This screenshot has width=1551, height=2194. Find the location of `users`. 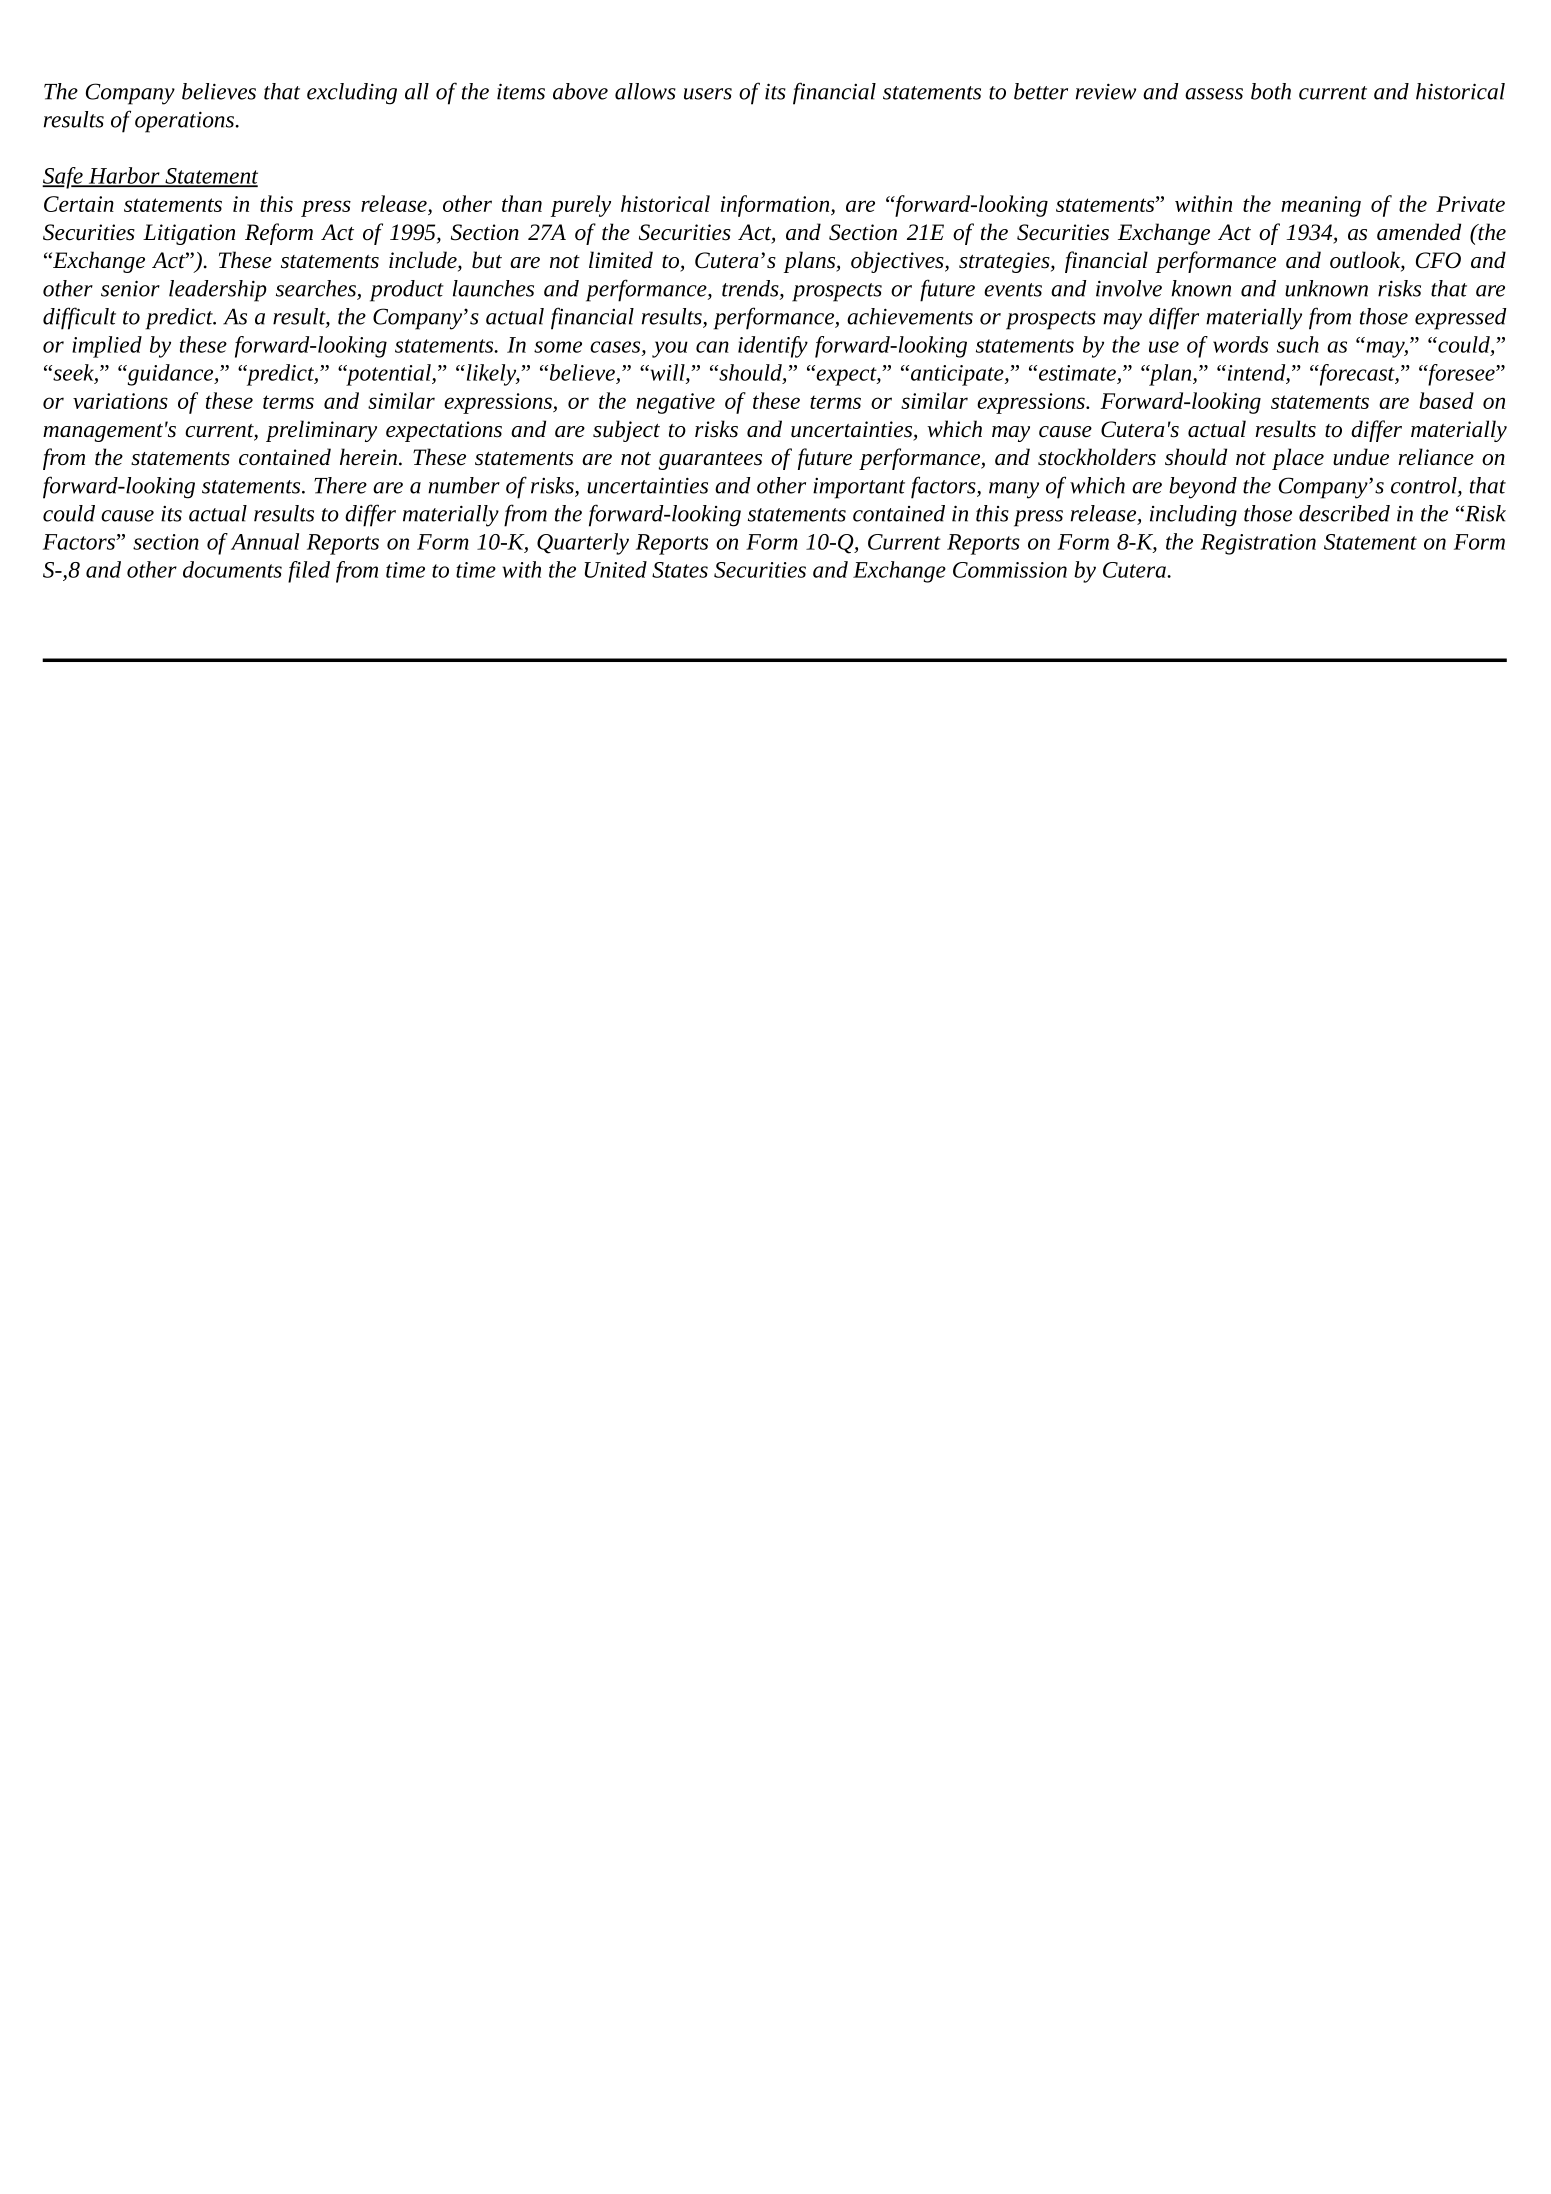

users is located at coordinates (708, 94).
